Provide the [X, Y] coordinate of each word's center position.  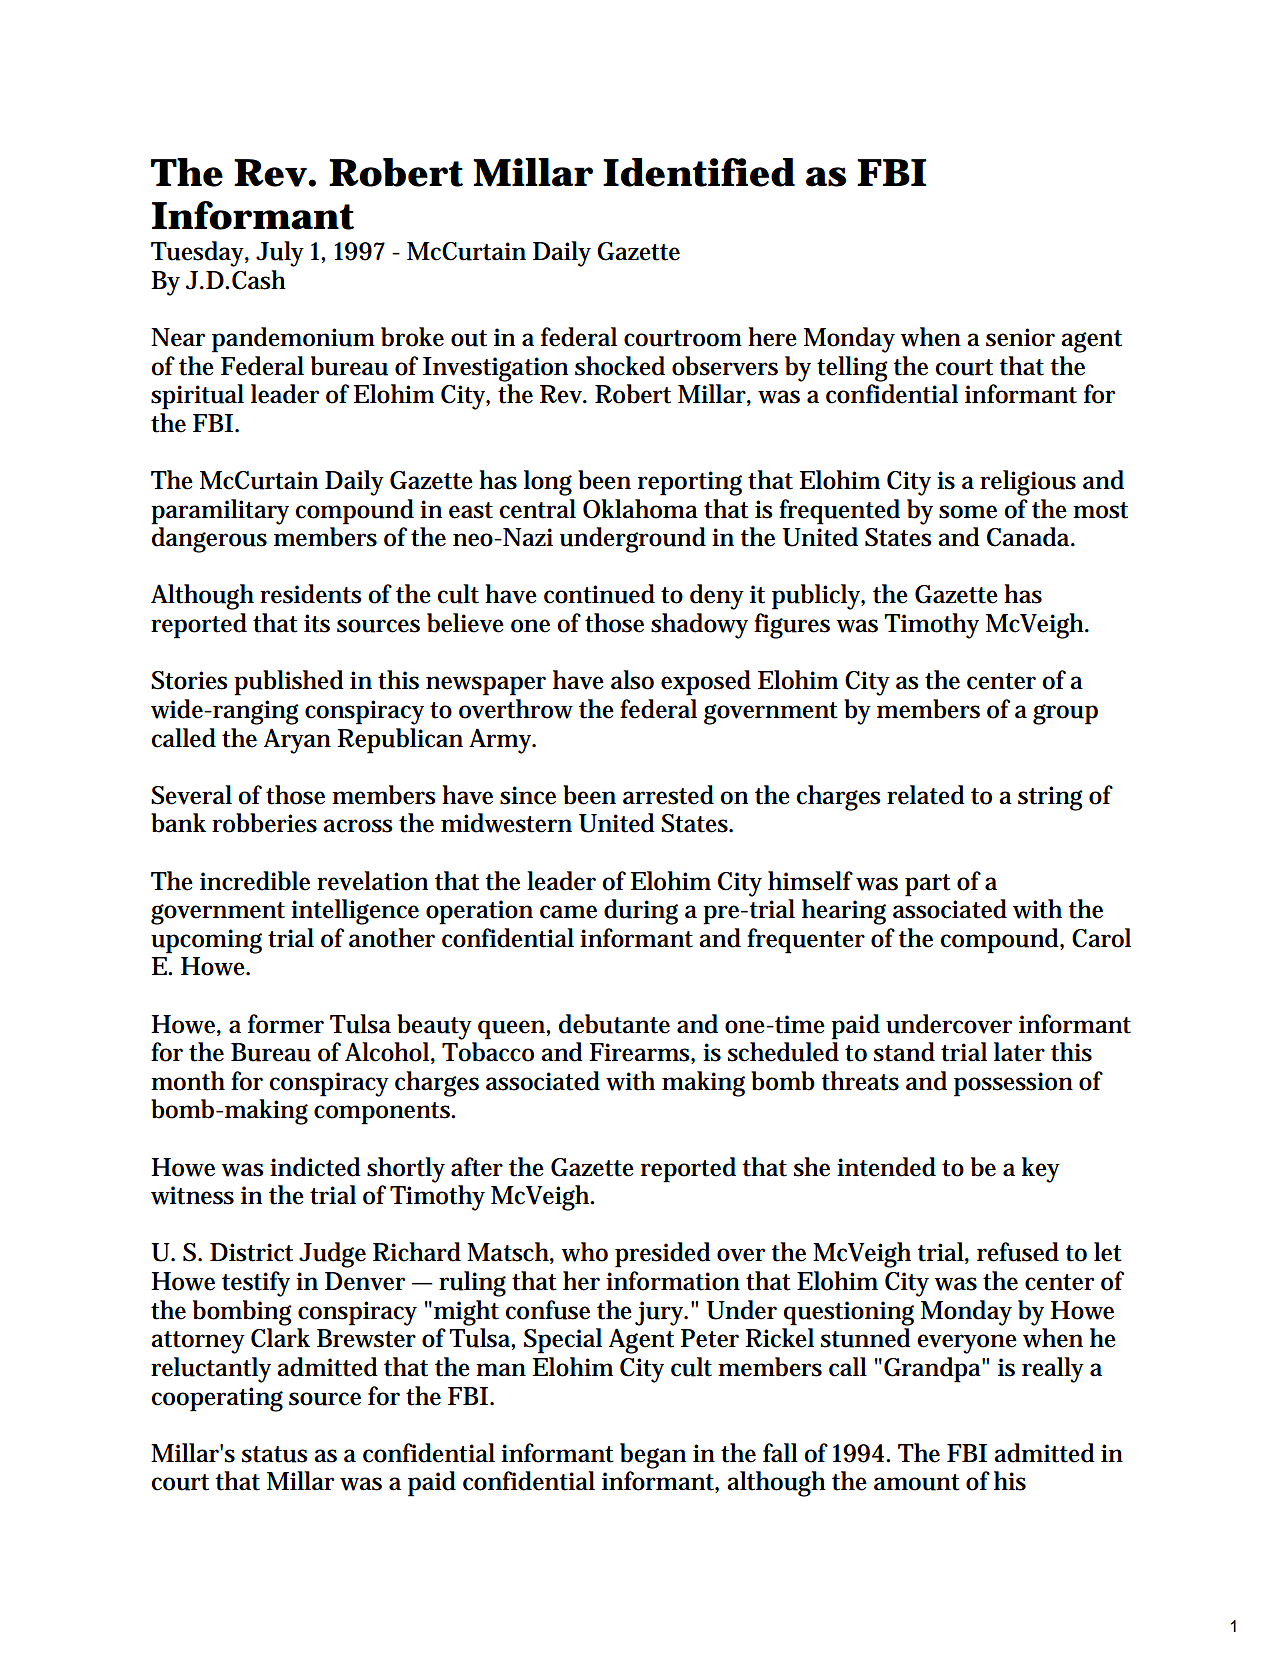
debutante [614, 1024]
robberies [264, 823]
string [1050, 798]
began [653, 1456]
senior [1020, 337]
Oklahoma [640, 509]
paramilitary [220, 512]
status [275, 1454]
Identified [699, 172]
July [280, 254]
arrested [668, 795]
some [968, 512]
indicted [315, 1167]
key [1041, 1170]
